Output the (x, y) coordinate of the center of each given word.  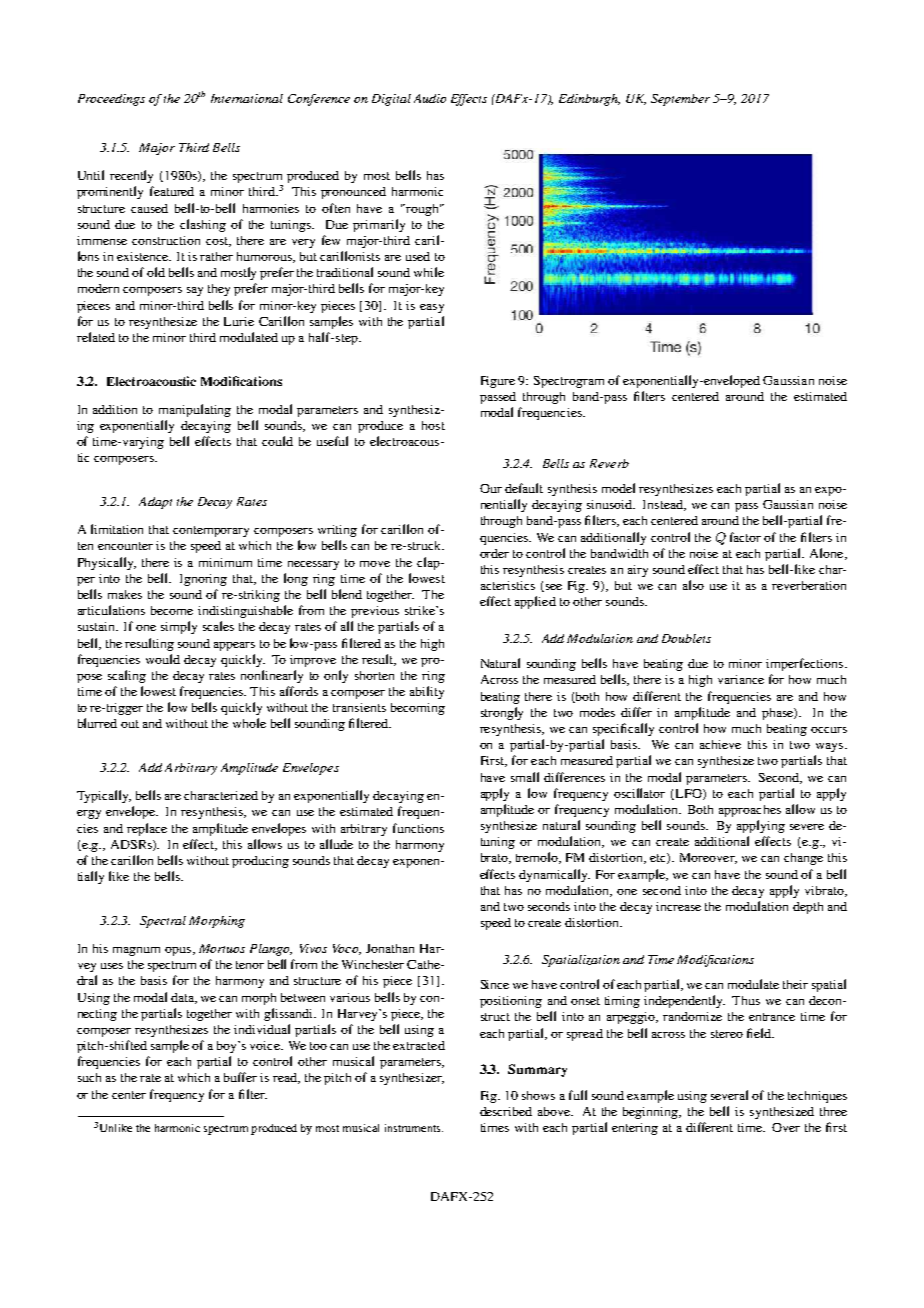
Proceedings (111, 100)
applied (535, 602)
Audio (430, 98)
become (172, 610)
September (680, 100)
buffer (240, 1077)
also (693, 585)
